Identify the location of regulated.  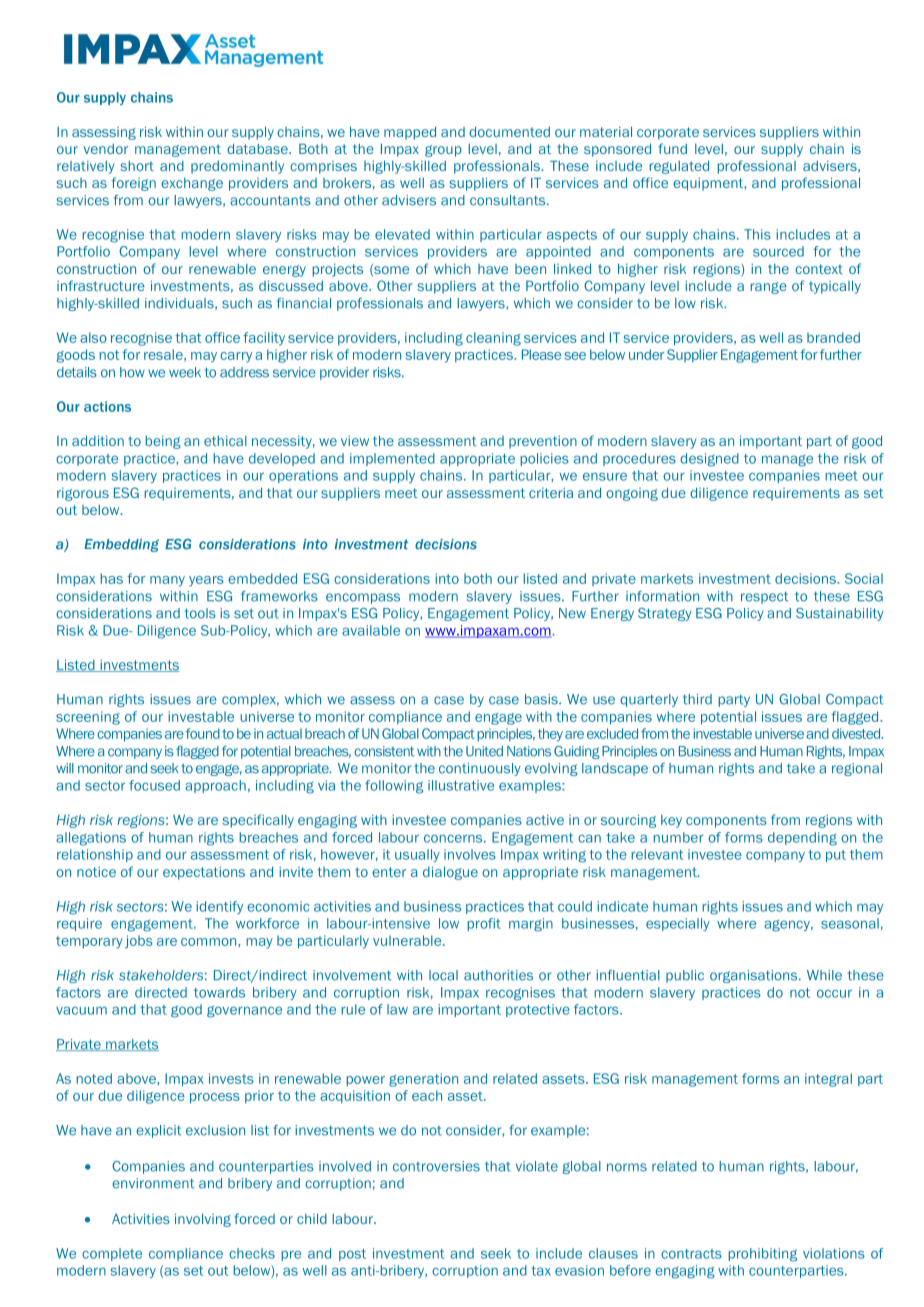
(679, 167).
